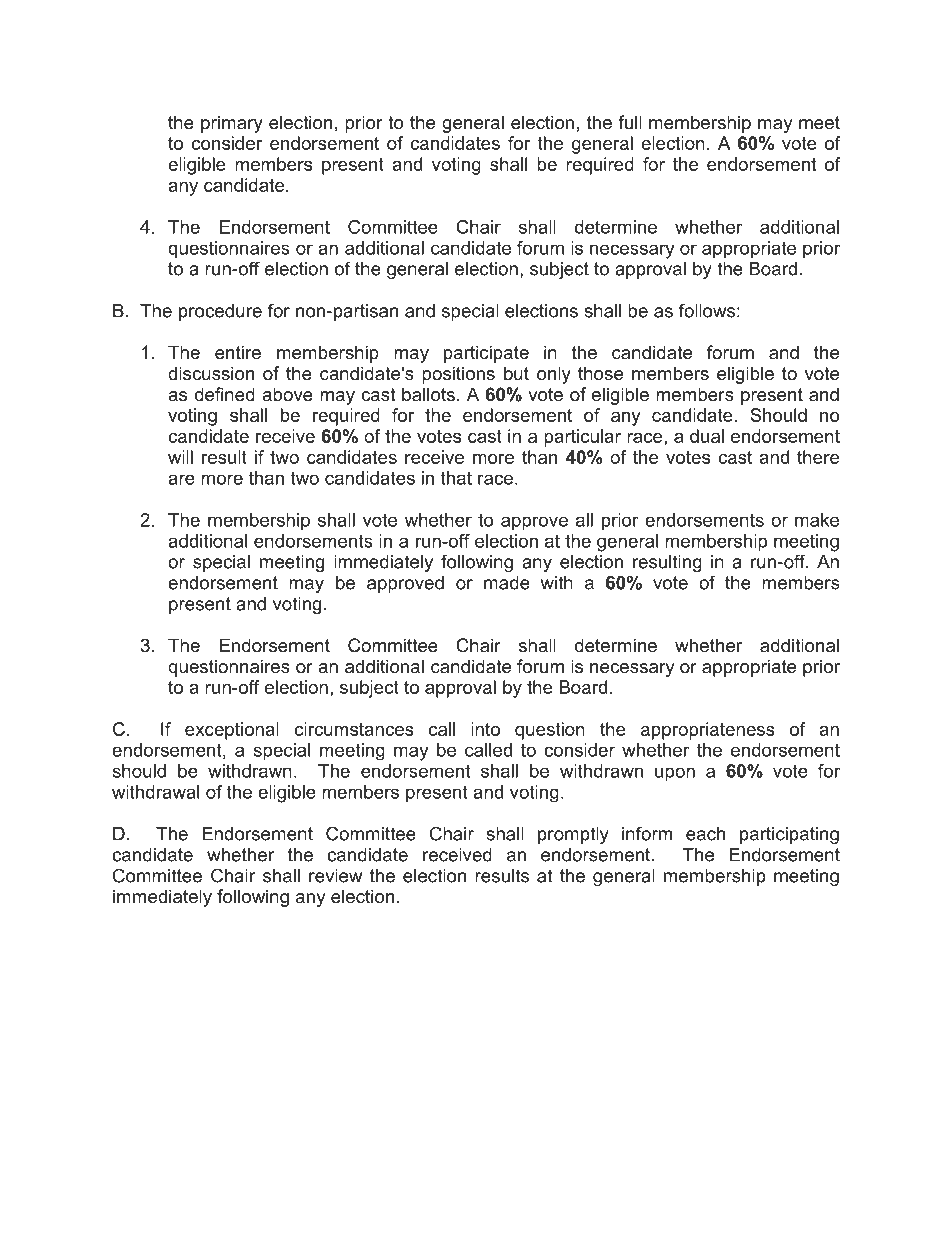  I want to click on are, so click(181, 479).
